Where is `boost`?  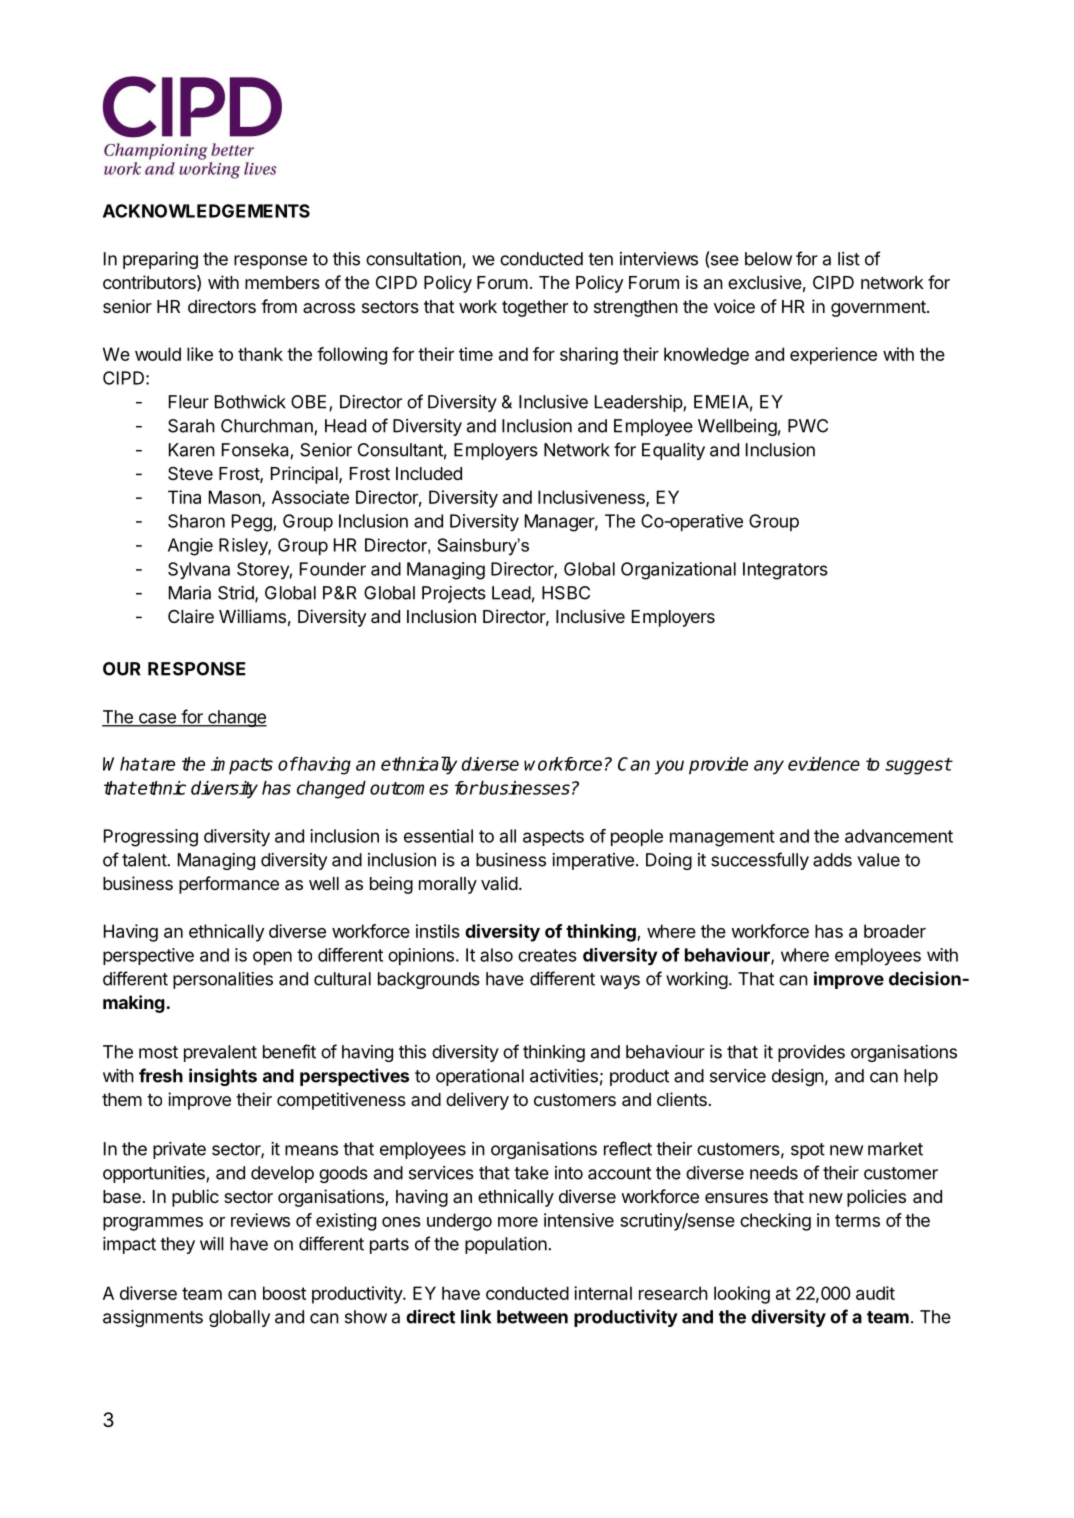
boost is located at coordinates (284, 1293).
